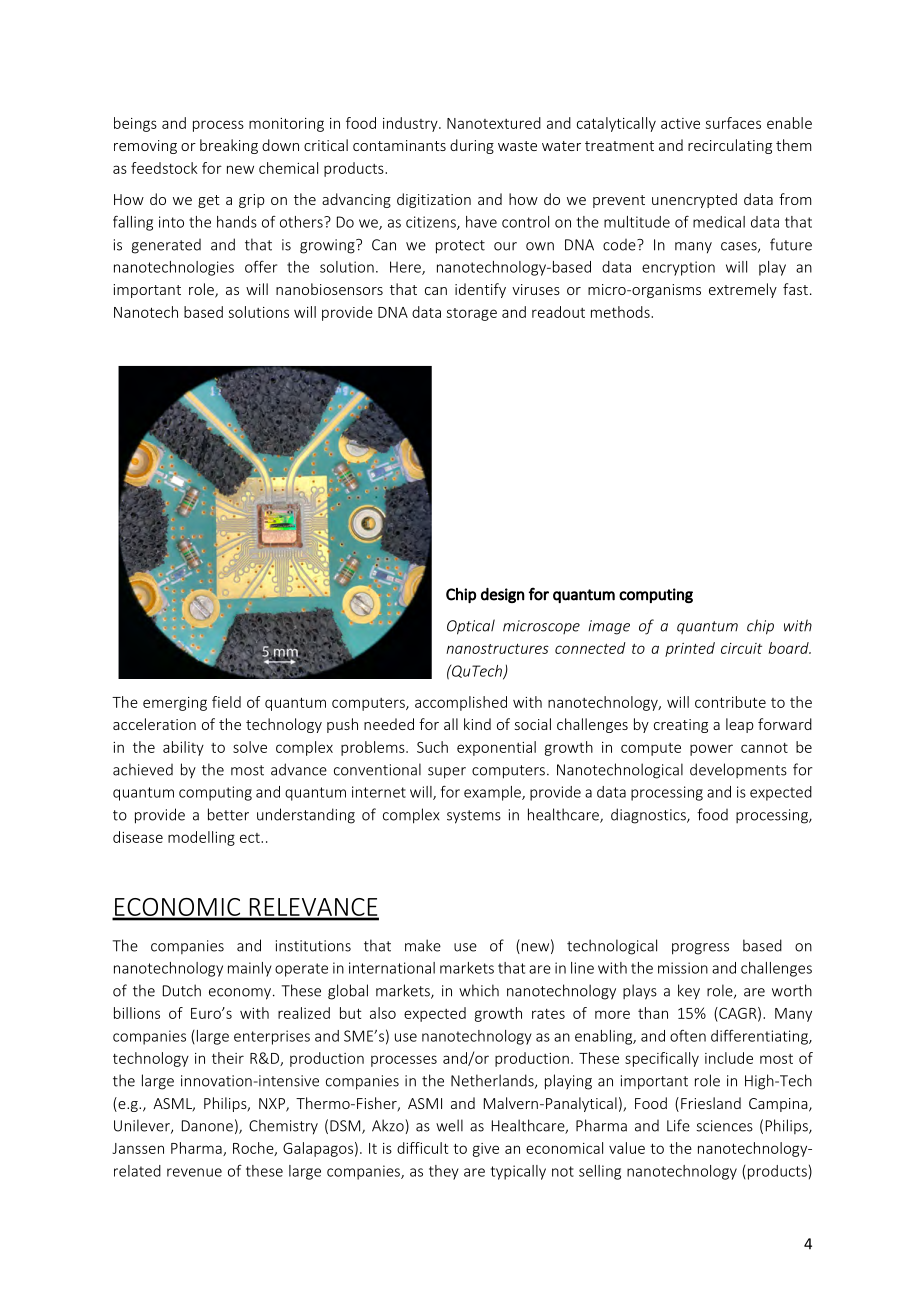  What do you see at coordinates (730, 146) in the screenshot?
I see `recirculating` at bounding box center [730, 146].
